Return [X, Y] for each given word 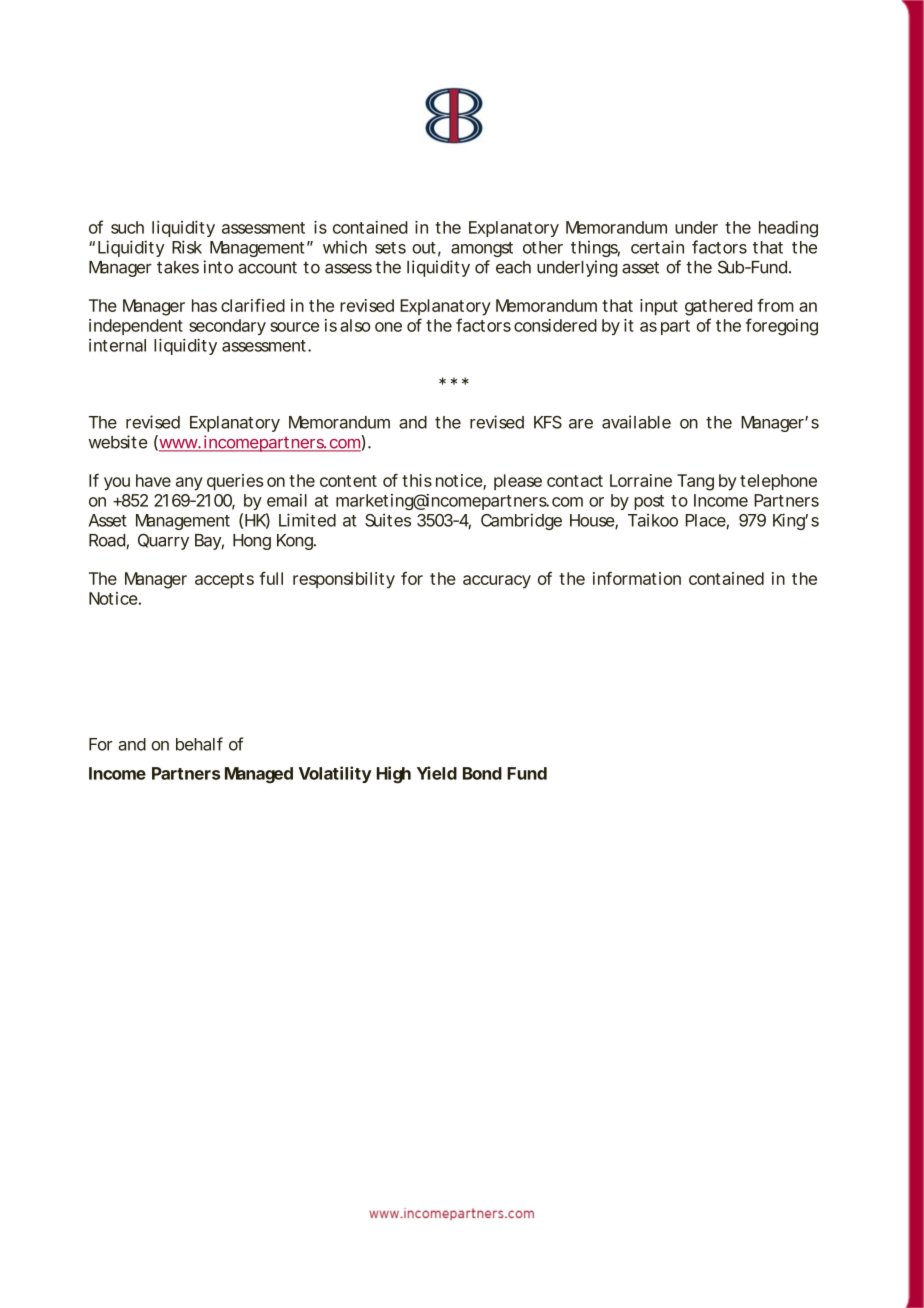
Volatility [335, 774]
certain [657, 247]
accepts [224, 581]
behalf [199, 744]
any [189, 484]
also [355, 325]
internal [117, 345]
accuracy [497, 582]
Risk [187, 247]
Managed [259, 775]
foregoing [782, 327]
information [637, 578]
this [417, 480]
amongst [482, 249]
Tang [695, 482]
